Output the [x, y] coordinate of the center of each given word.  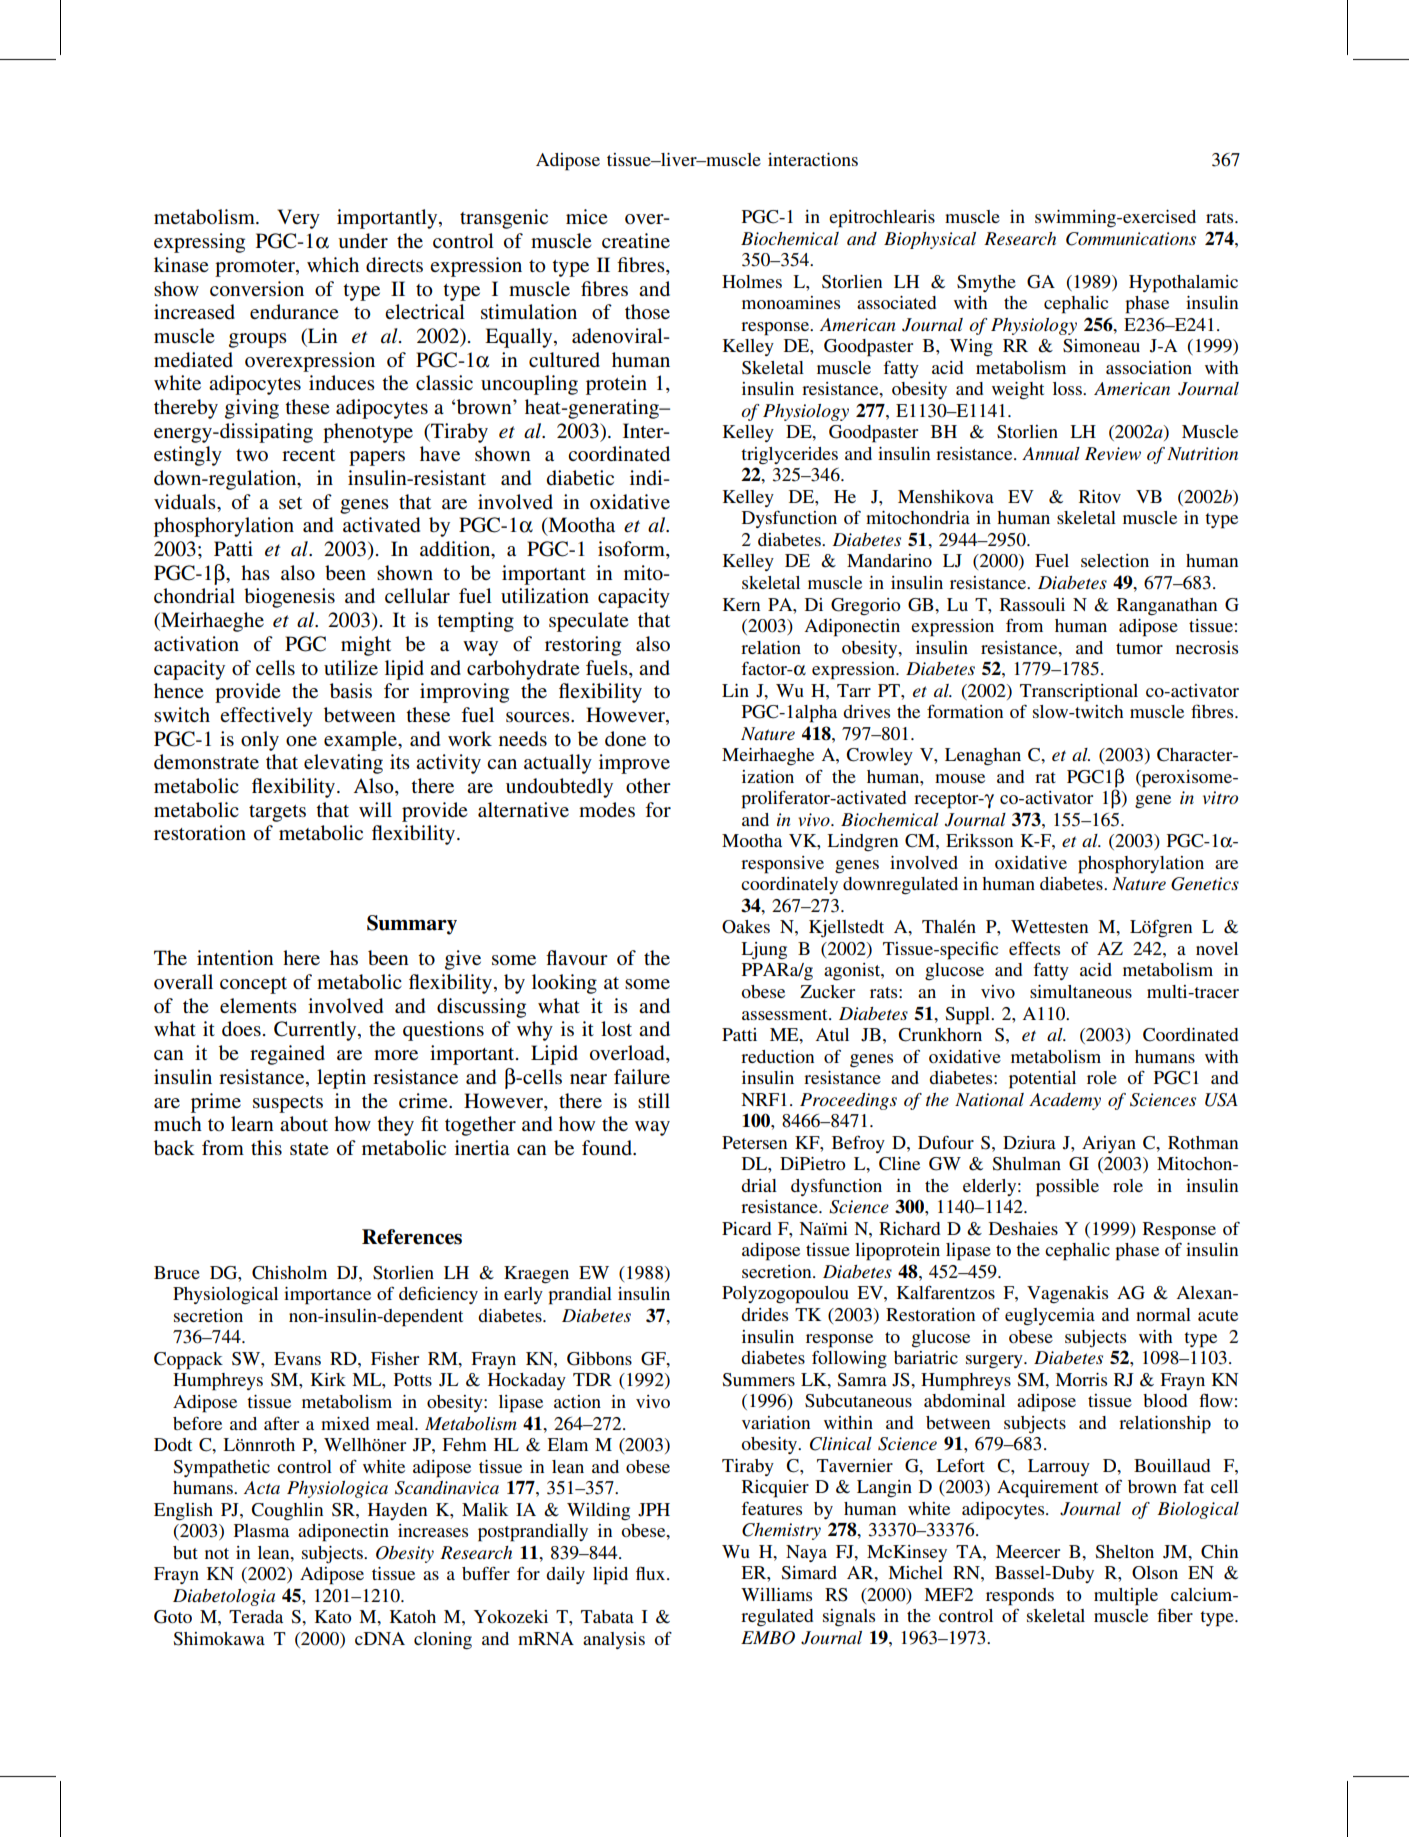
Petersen [754, 1142]
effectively [266, 717]
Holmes [752, 281]
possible [1067, 1188]
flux [652, 1573]
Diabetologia [224, 1597]
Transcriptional [1079, 693]
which [333, 264]
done [625, 738]
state [309, 1149]
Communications [1131, 239]
